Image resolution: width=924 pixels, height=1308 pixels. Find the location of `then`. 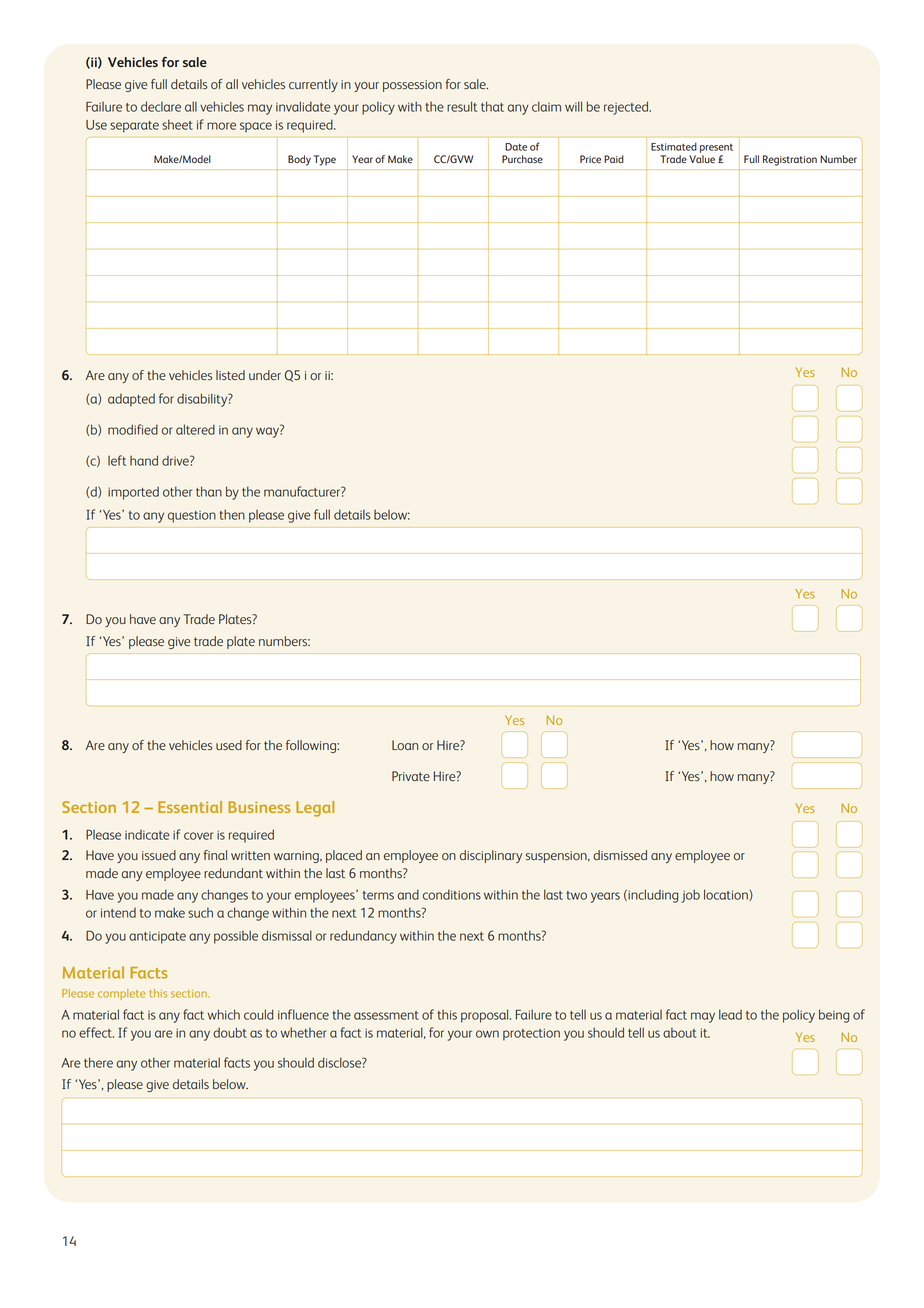

then is located at coordinates (232, 514).
